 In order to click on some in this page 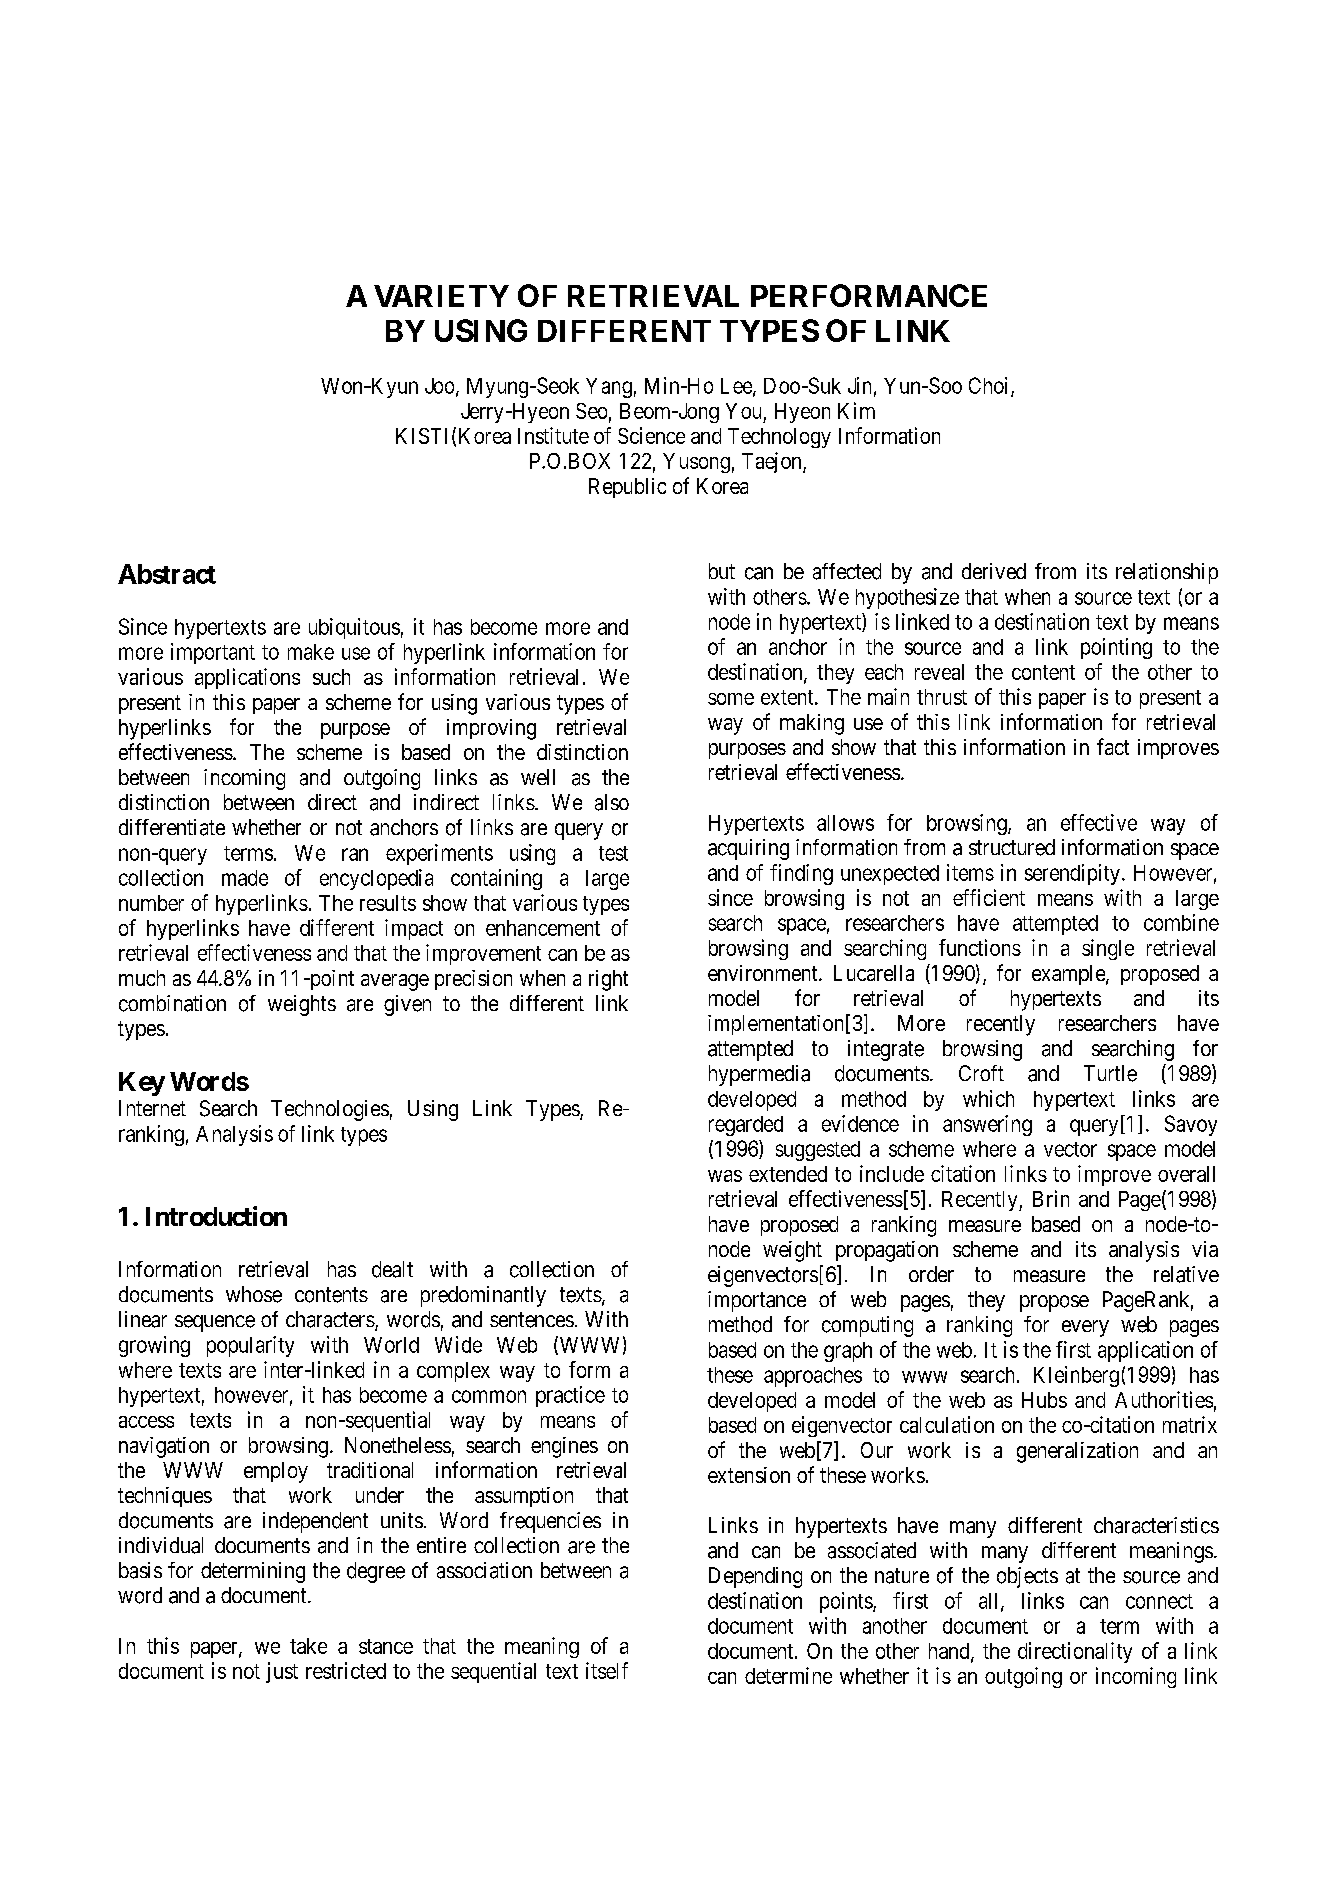, I will do `click(731, 699)`.
